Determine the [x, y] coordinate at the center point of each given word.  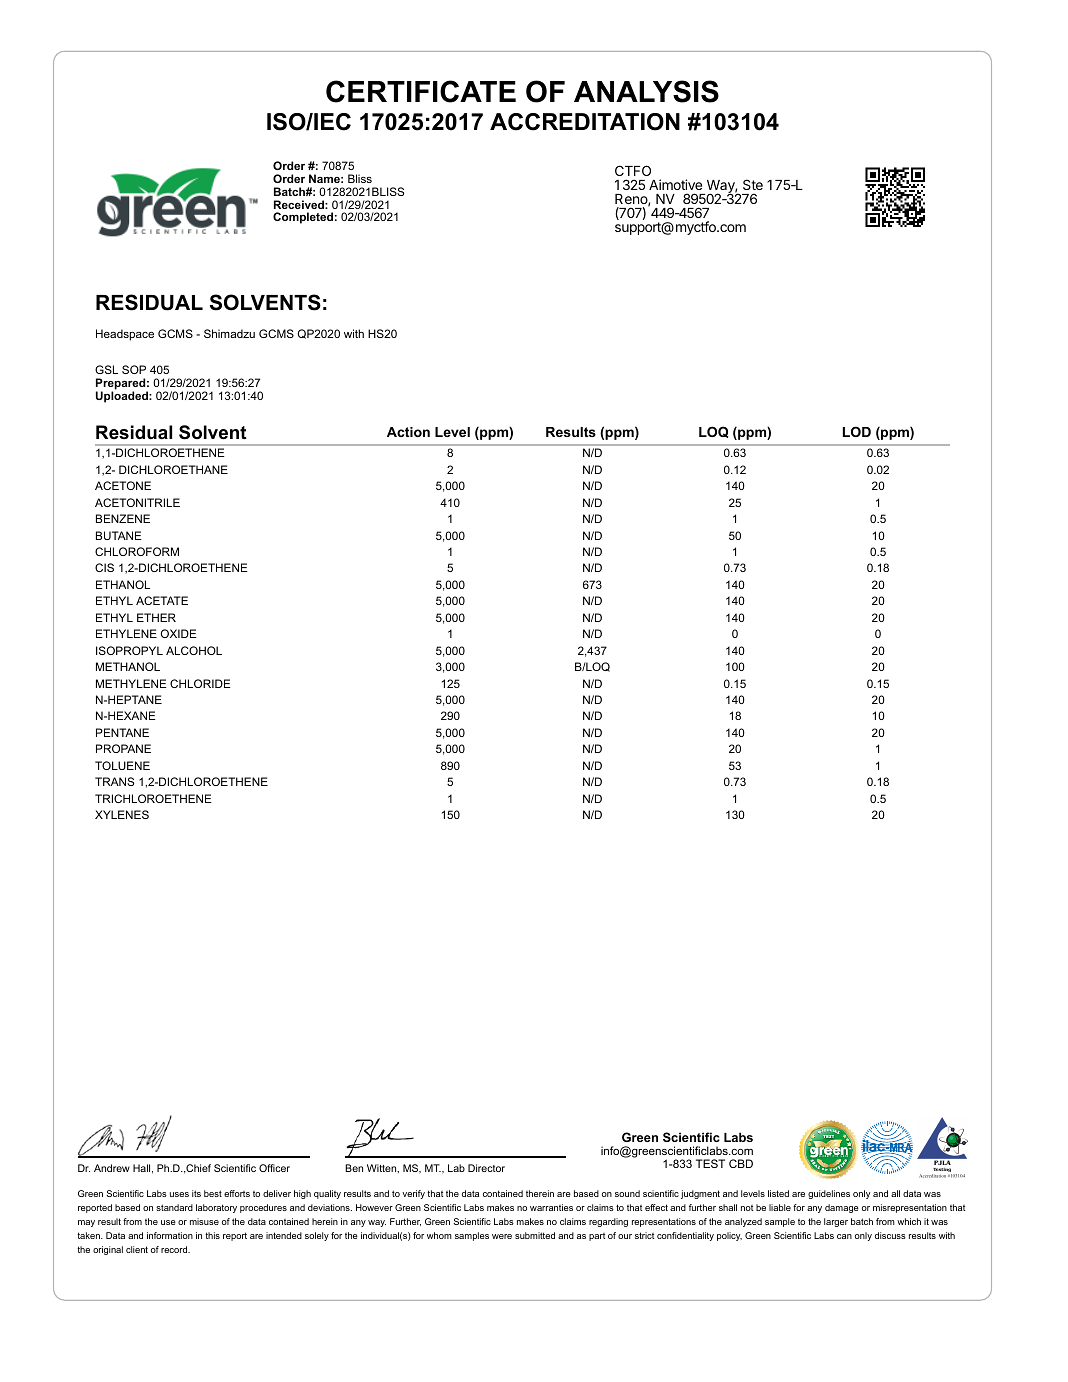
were [502, 1236]
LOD [857, 431]
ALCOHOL [194, 650]
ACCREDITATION [585, 122]
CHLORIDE [200, 683]
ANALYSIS [646, 91]
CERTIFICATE [421, 91]
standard [174, 1207]
